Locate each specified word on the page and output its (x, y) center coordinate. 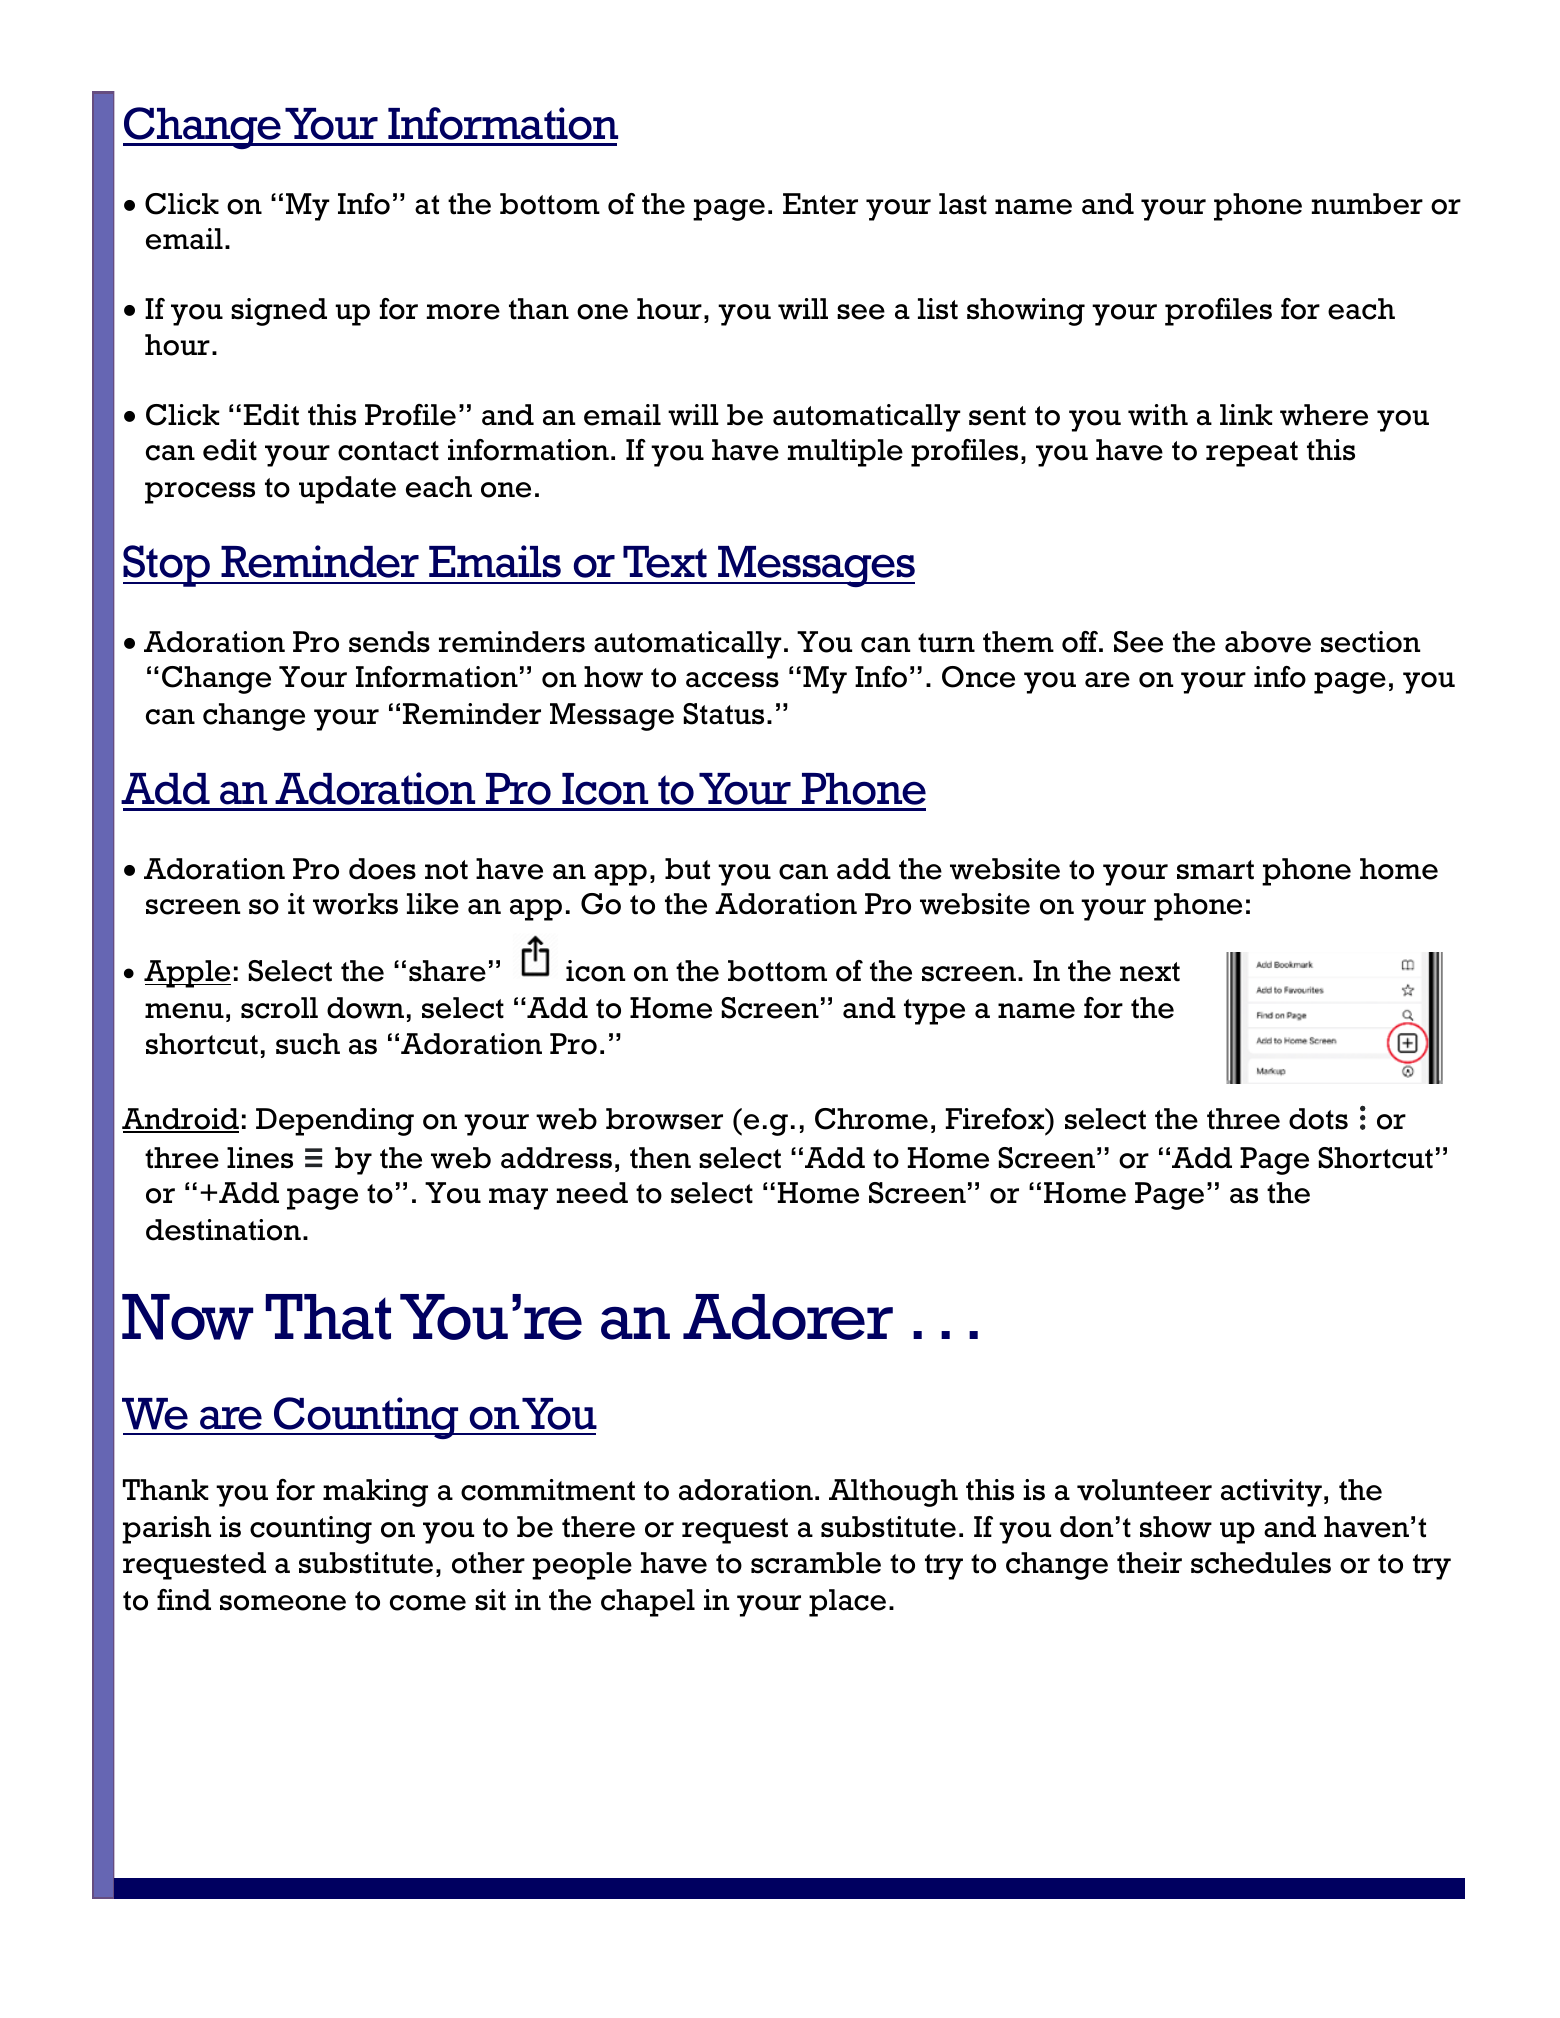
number (1367, 204)
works (355, 904)
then (660, 1158)
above (1268, 642)
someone (283, 1603)
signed (279, 312)
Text (665, 562)
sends (389, 642)
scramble (816, 1563)
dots (1318, 1119)
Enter (820, 204)
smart (1215, 870)
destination (223, 1230)
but (687, 869)
